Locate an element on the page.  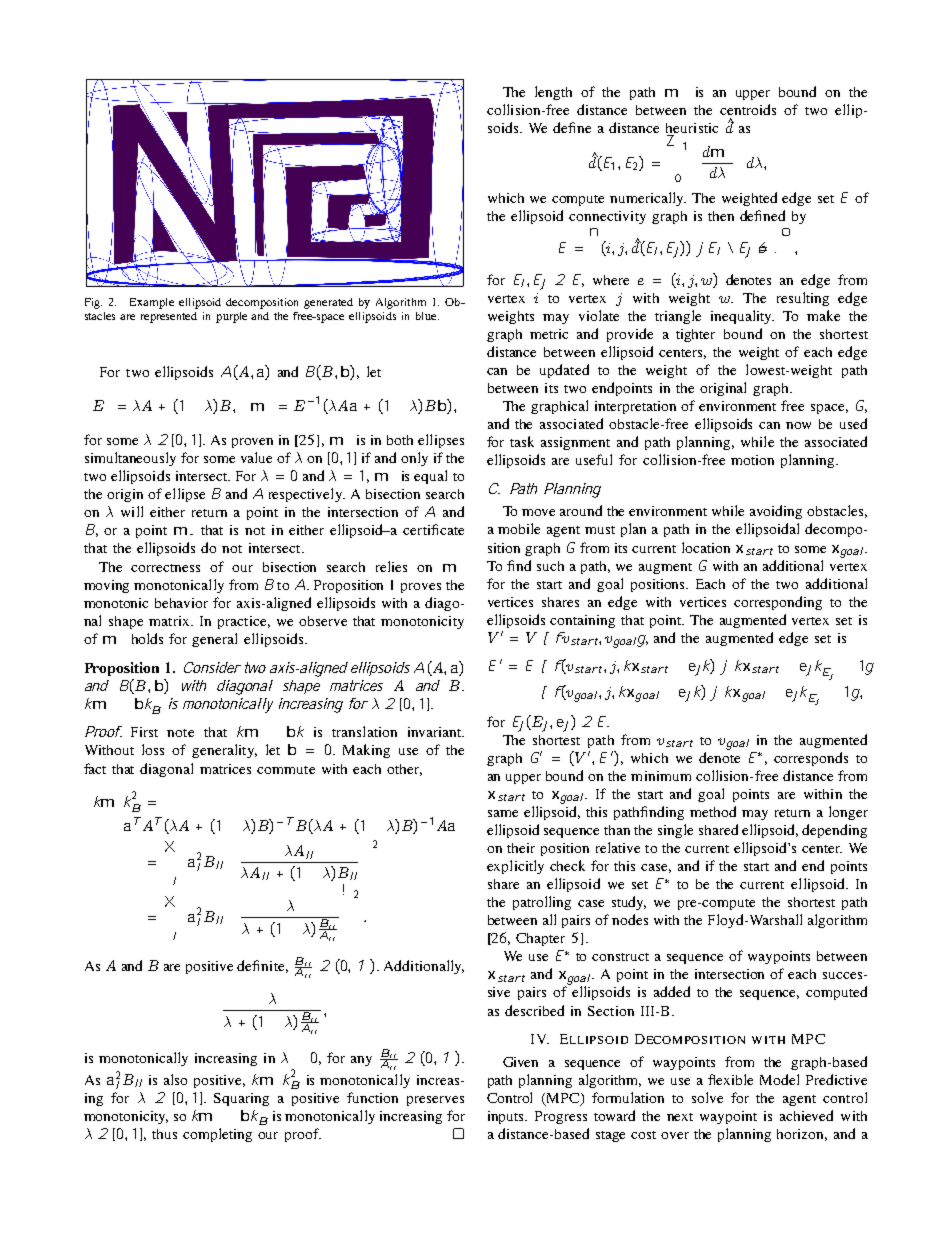
matrix is located at coordinates (170, 621).
